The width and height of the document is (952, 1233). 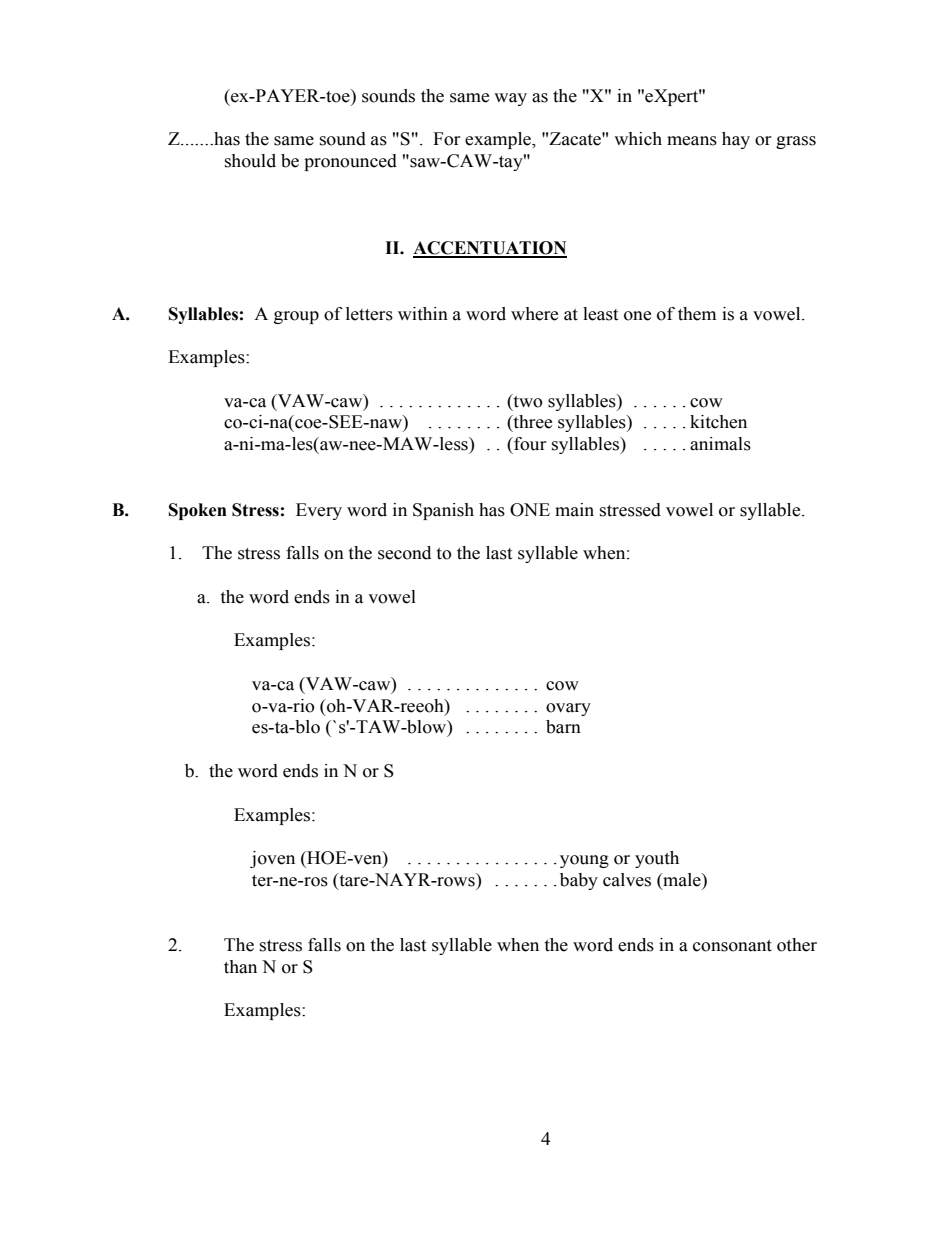 I want to click on two, so click(x=527, y=401).
